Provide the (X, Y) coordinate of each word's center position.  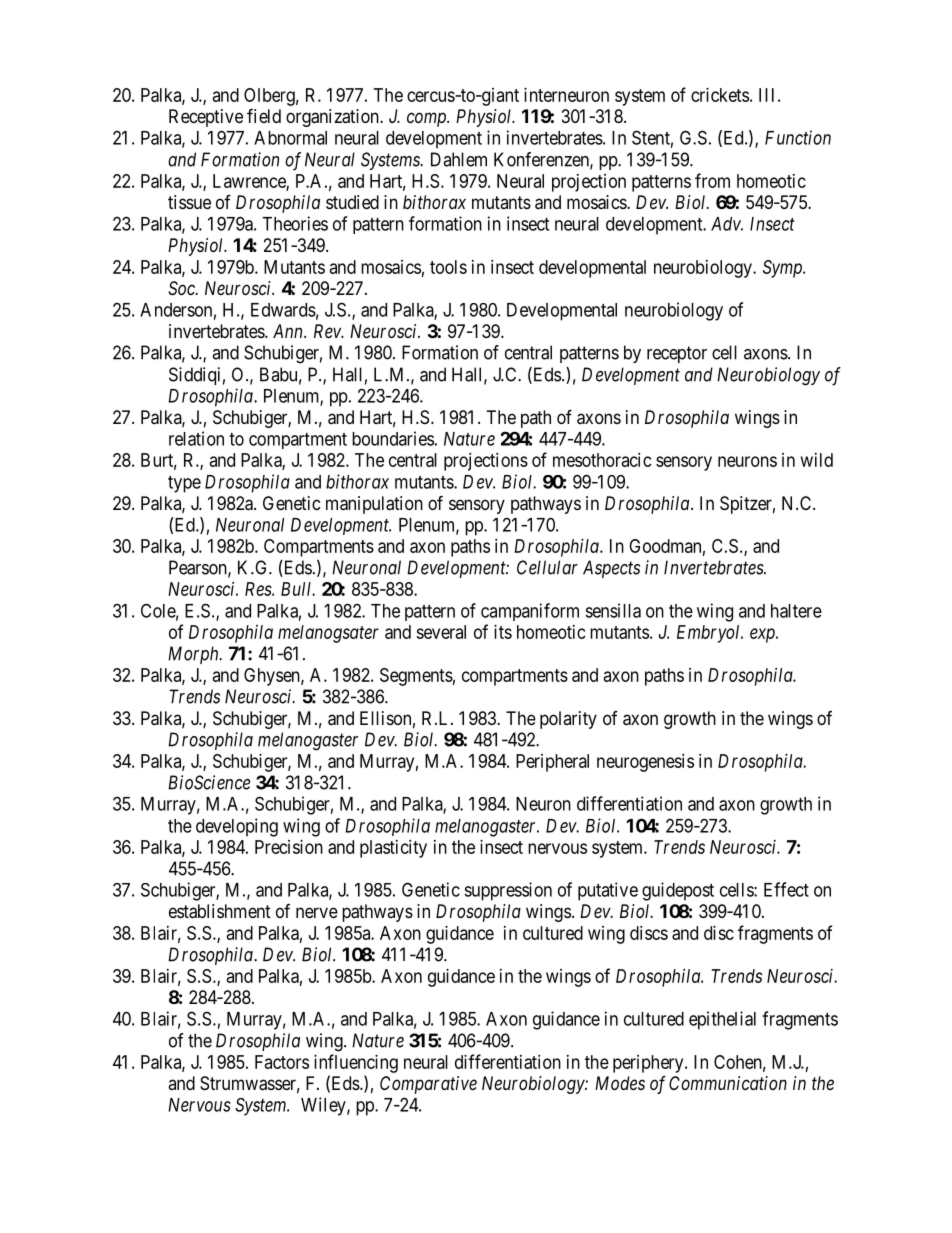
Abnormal (290, 138)
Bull (298, 589)
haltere (796, 611)
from (712, 180)
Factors (282, 1062)
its (503, 632)
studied (352, 202)
